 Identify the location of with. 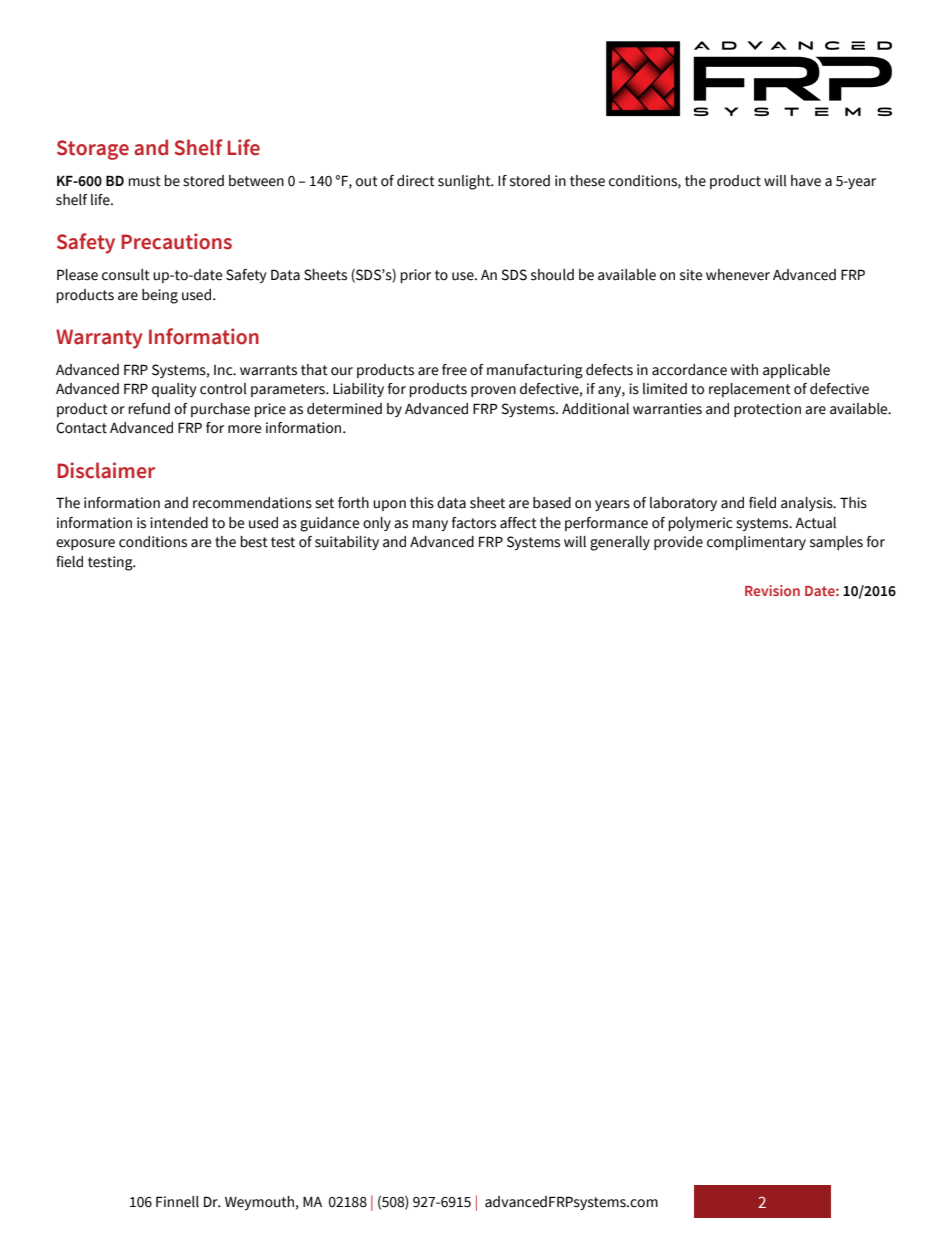
(744, 370).
